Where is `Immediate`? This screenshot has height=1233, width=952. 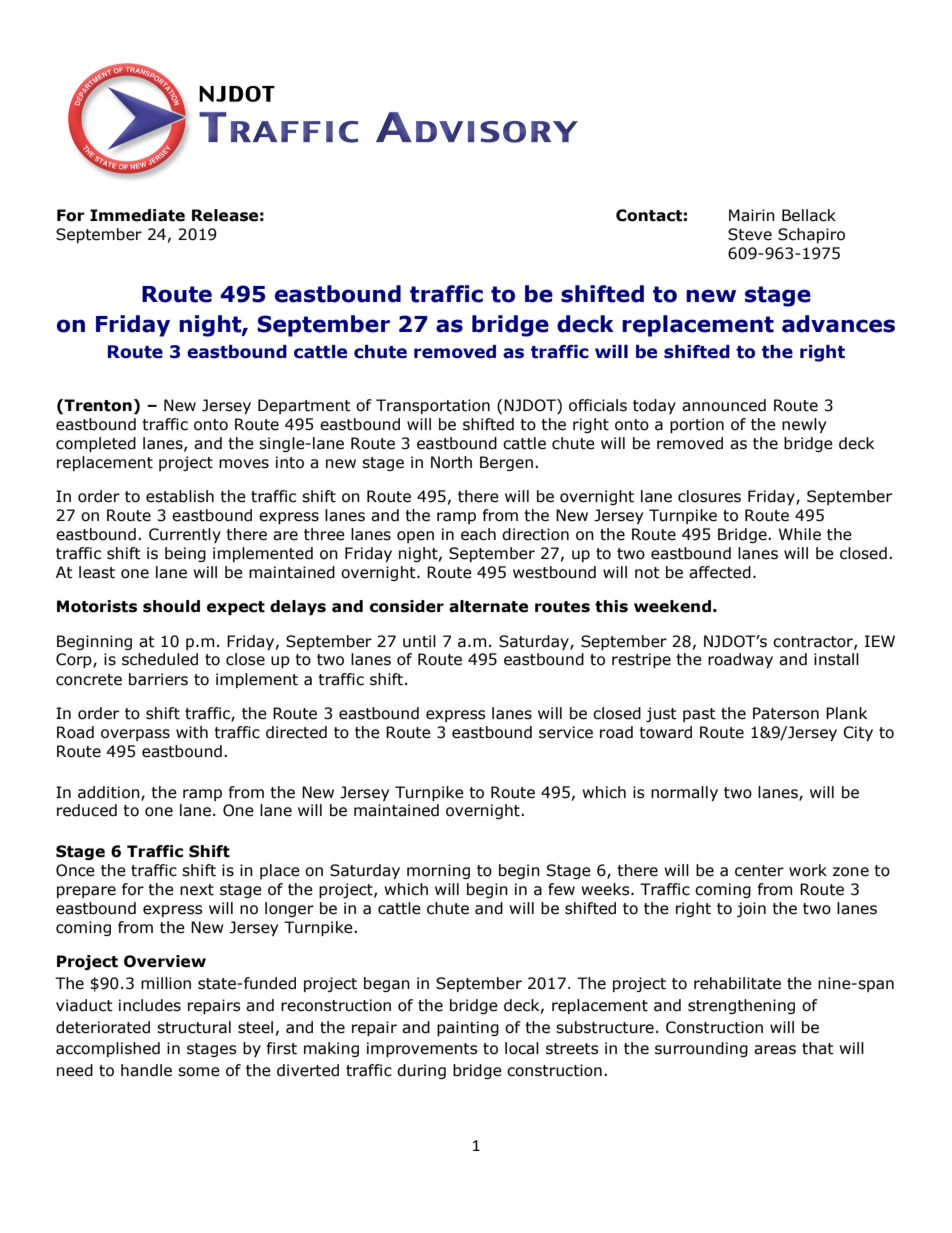
Immediate is located at coordinates (137, 215).
